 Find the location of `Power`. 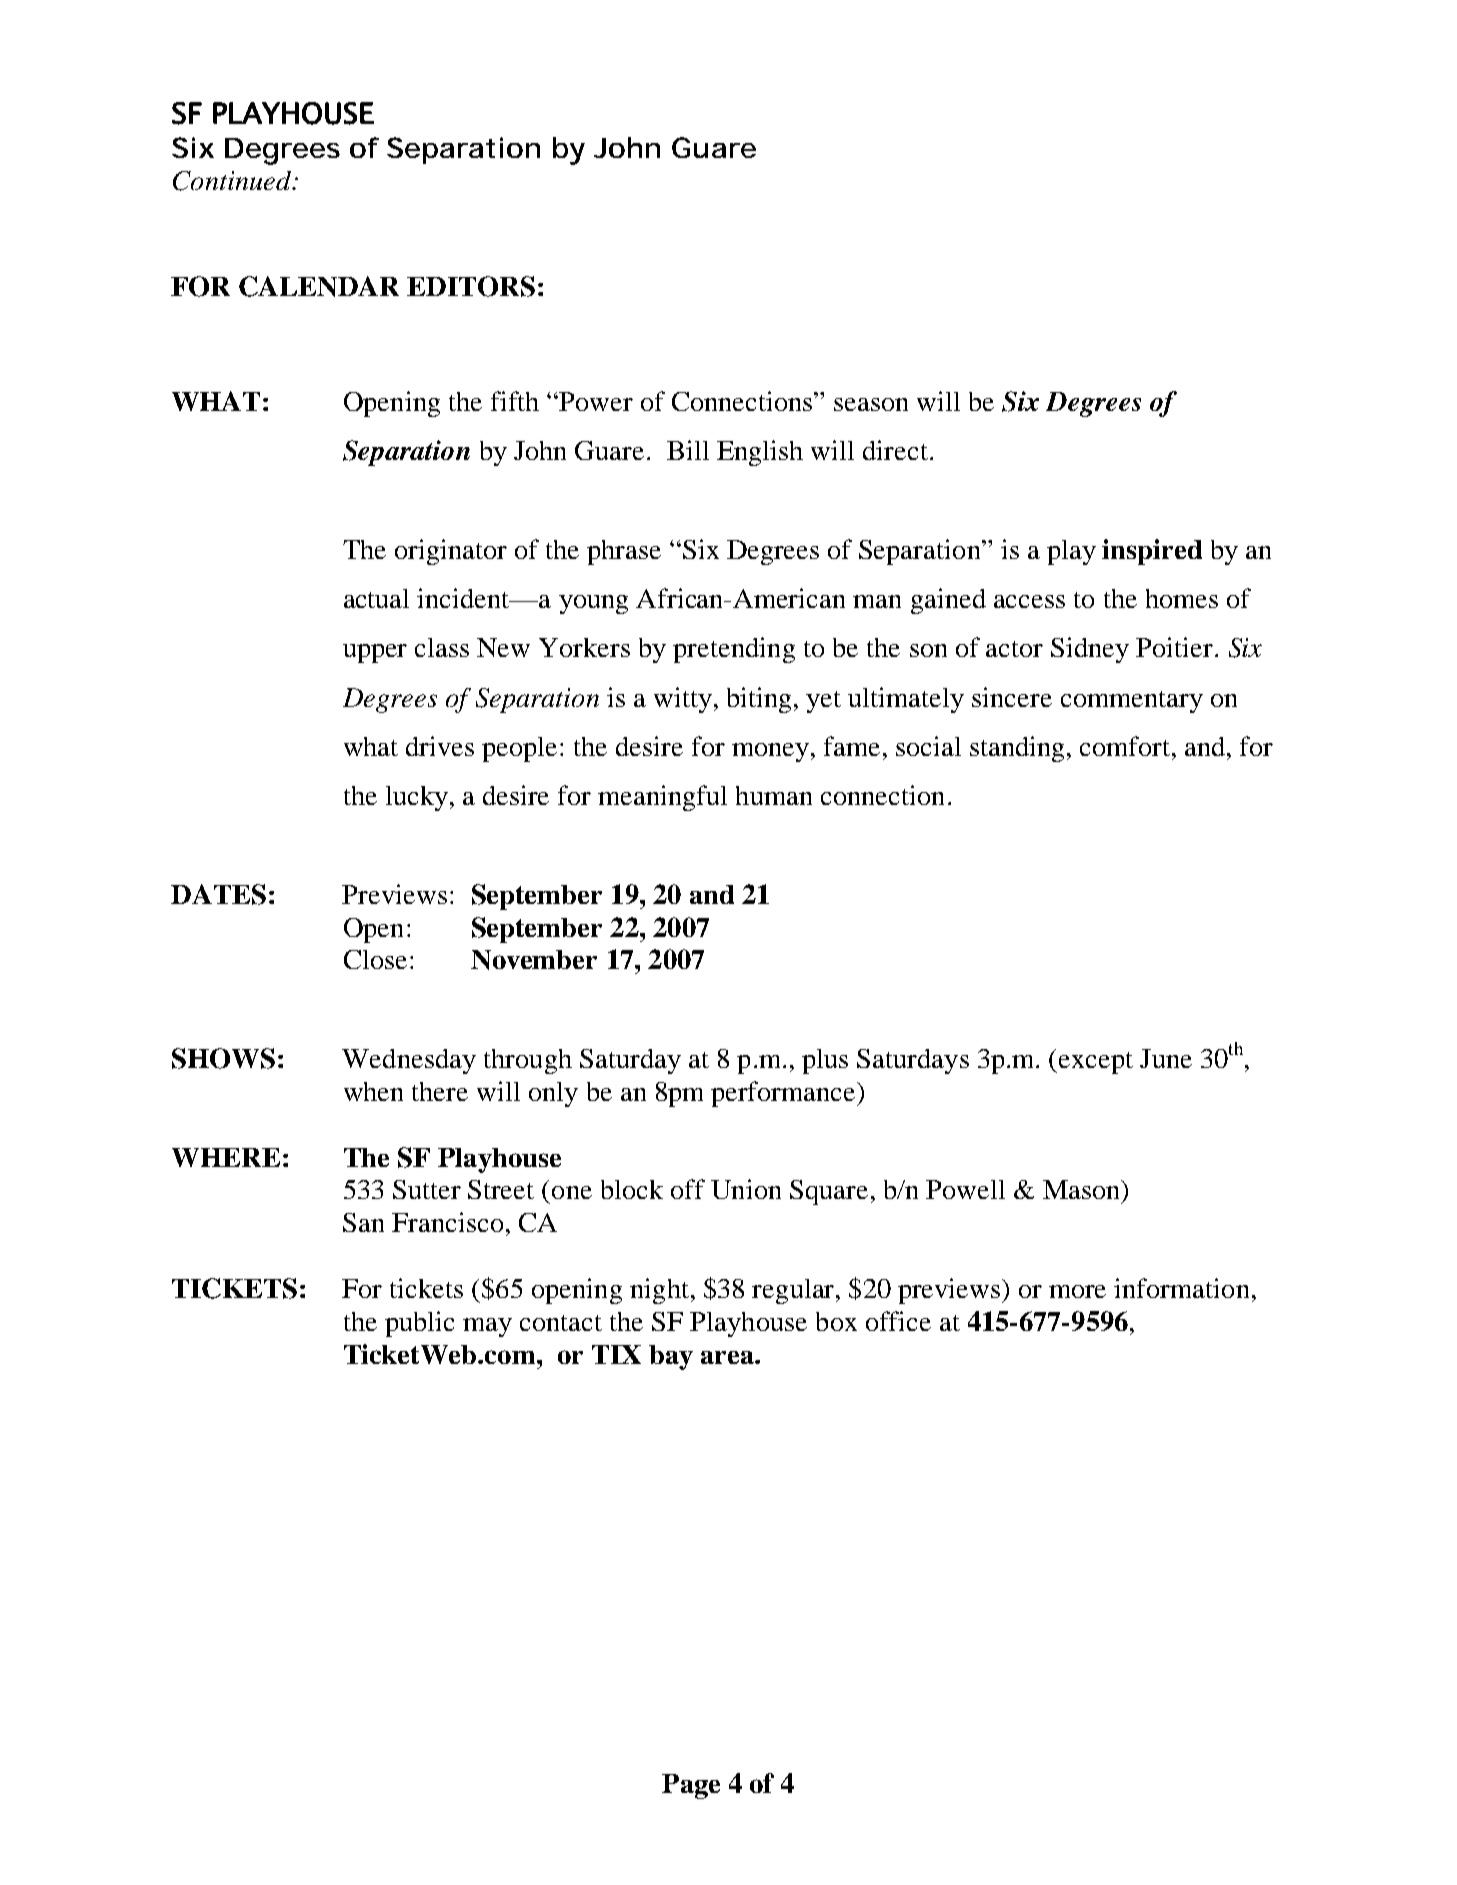

Power is located at coordinates (595, 401).
